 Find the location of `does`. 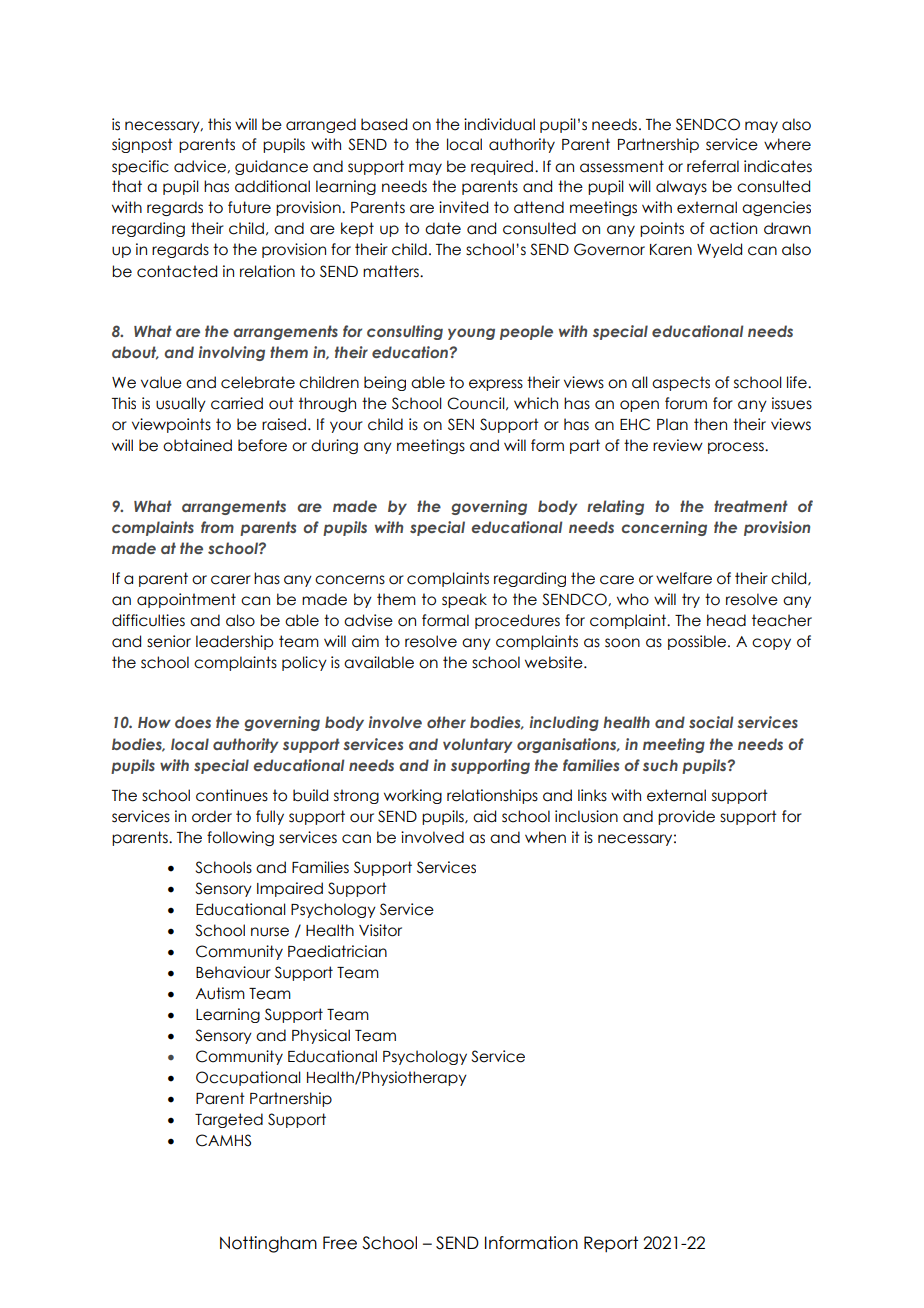

does is located at coordinates (193, 722).
